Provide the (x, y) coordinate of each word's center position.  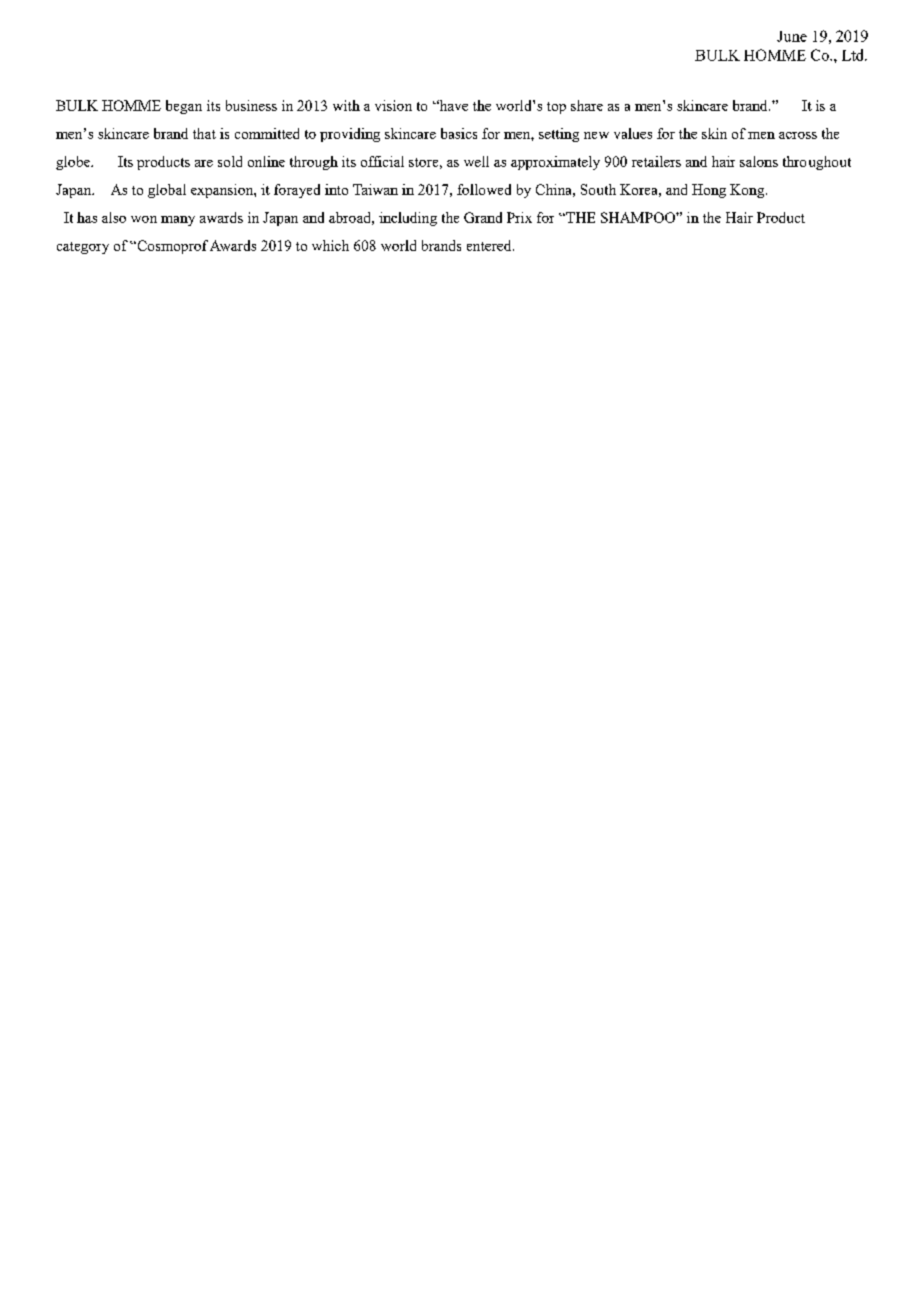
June (792, 36)
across (798, 135)
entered (490, 245)
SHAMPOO (639, 217)
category (83, 248)
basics (459, 133)
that (204, 133)
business (251, 105)
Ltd (854, 55)
